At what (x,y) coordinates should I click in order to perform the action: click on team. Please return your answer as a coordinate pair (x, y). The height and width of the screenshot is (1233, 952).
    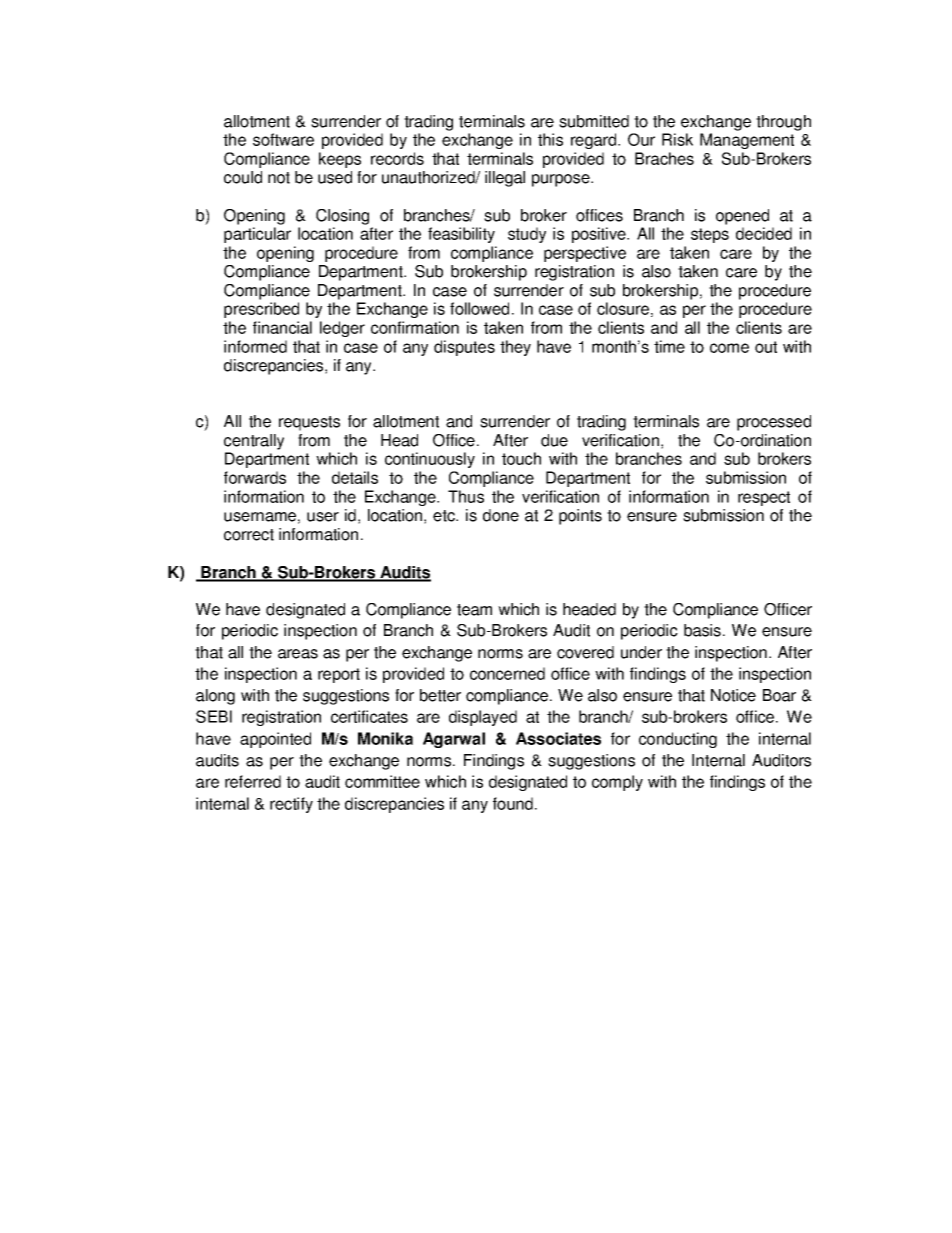
    Looking at the image, I should click on (474, 610).
